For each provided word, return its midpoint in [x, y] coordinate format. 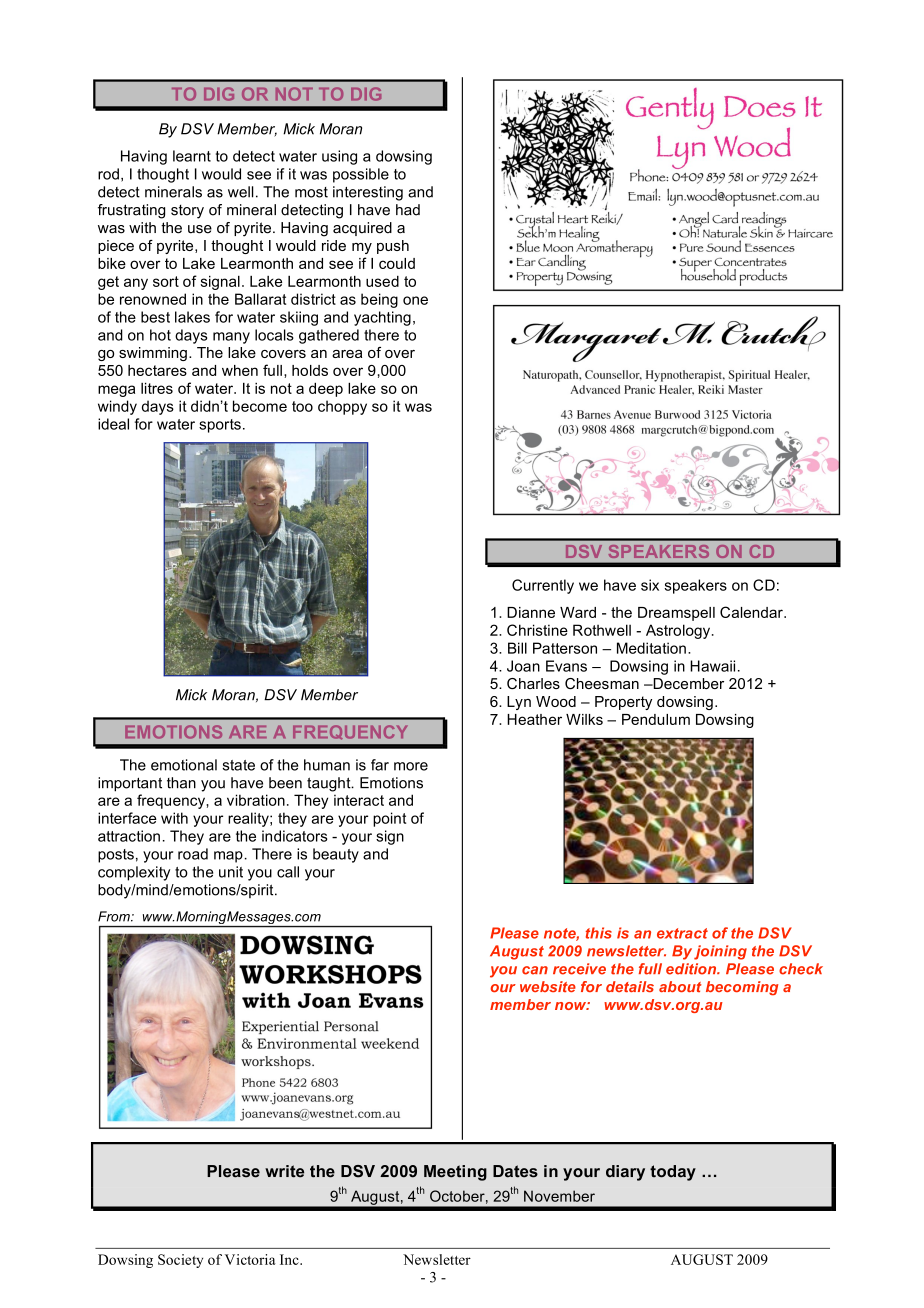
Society [180, 1261]
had [408, 210]
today [673, 1173]
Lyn [519, 703]
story [187, 212]
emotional [184, 765]
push [393, 247]
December [687, 683]
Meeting [455, 1173]
